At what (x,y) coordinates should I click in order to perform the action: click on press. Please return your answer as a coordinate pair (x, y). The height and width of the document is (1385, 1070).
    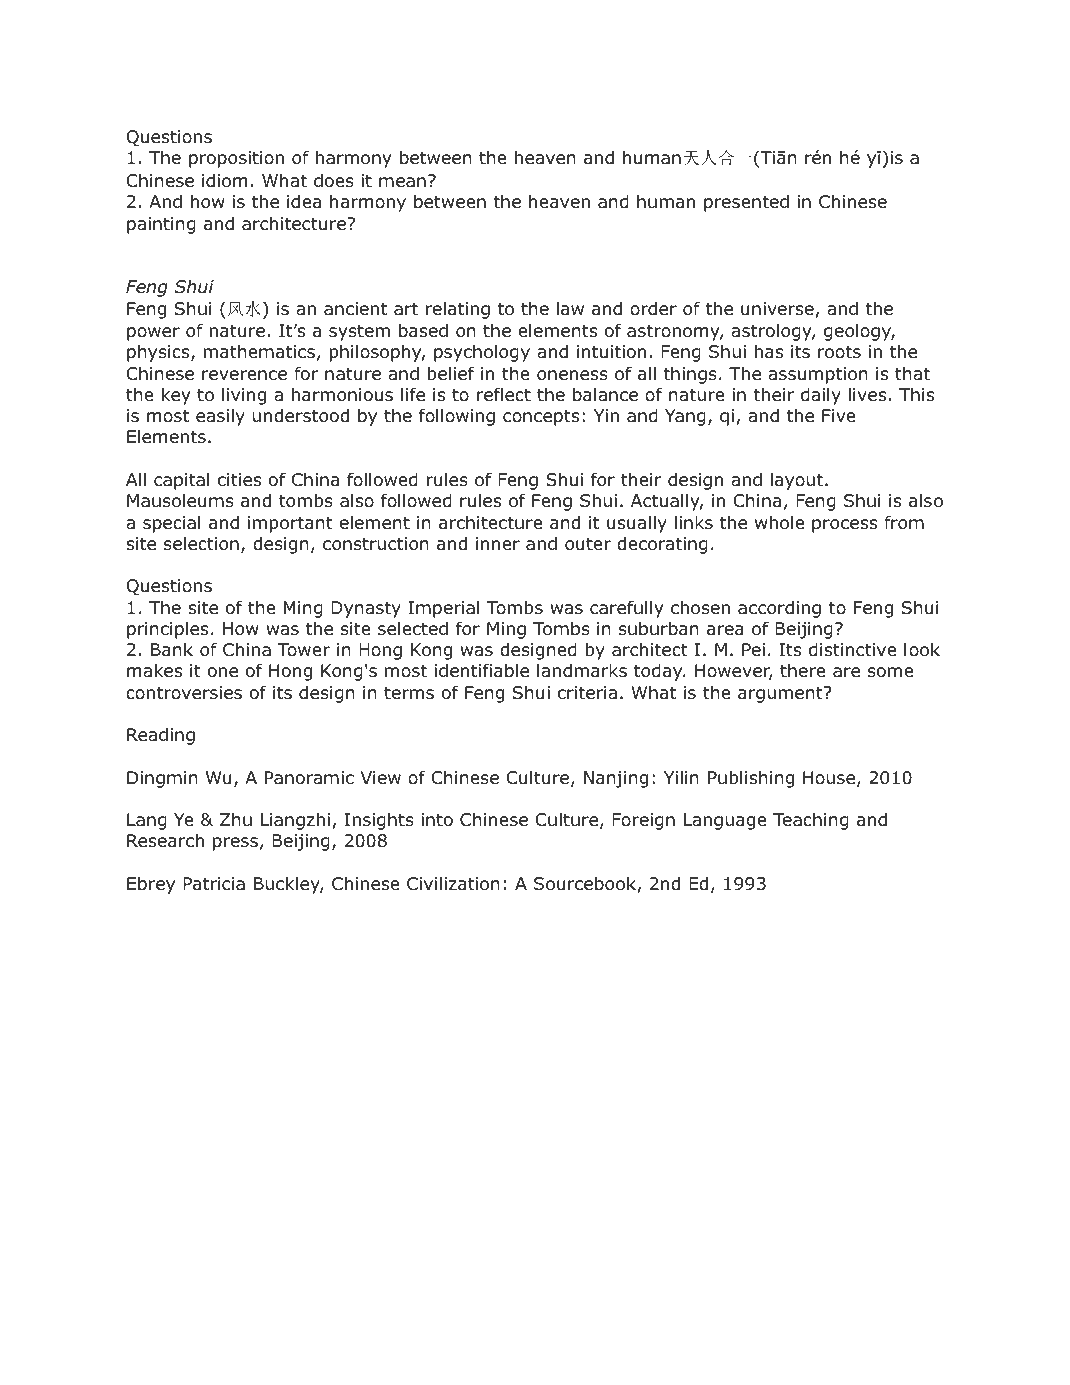
    Looking at the image, I should click on (235, 844).
